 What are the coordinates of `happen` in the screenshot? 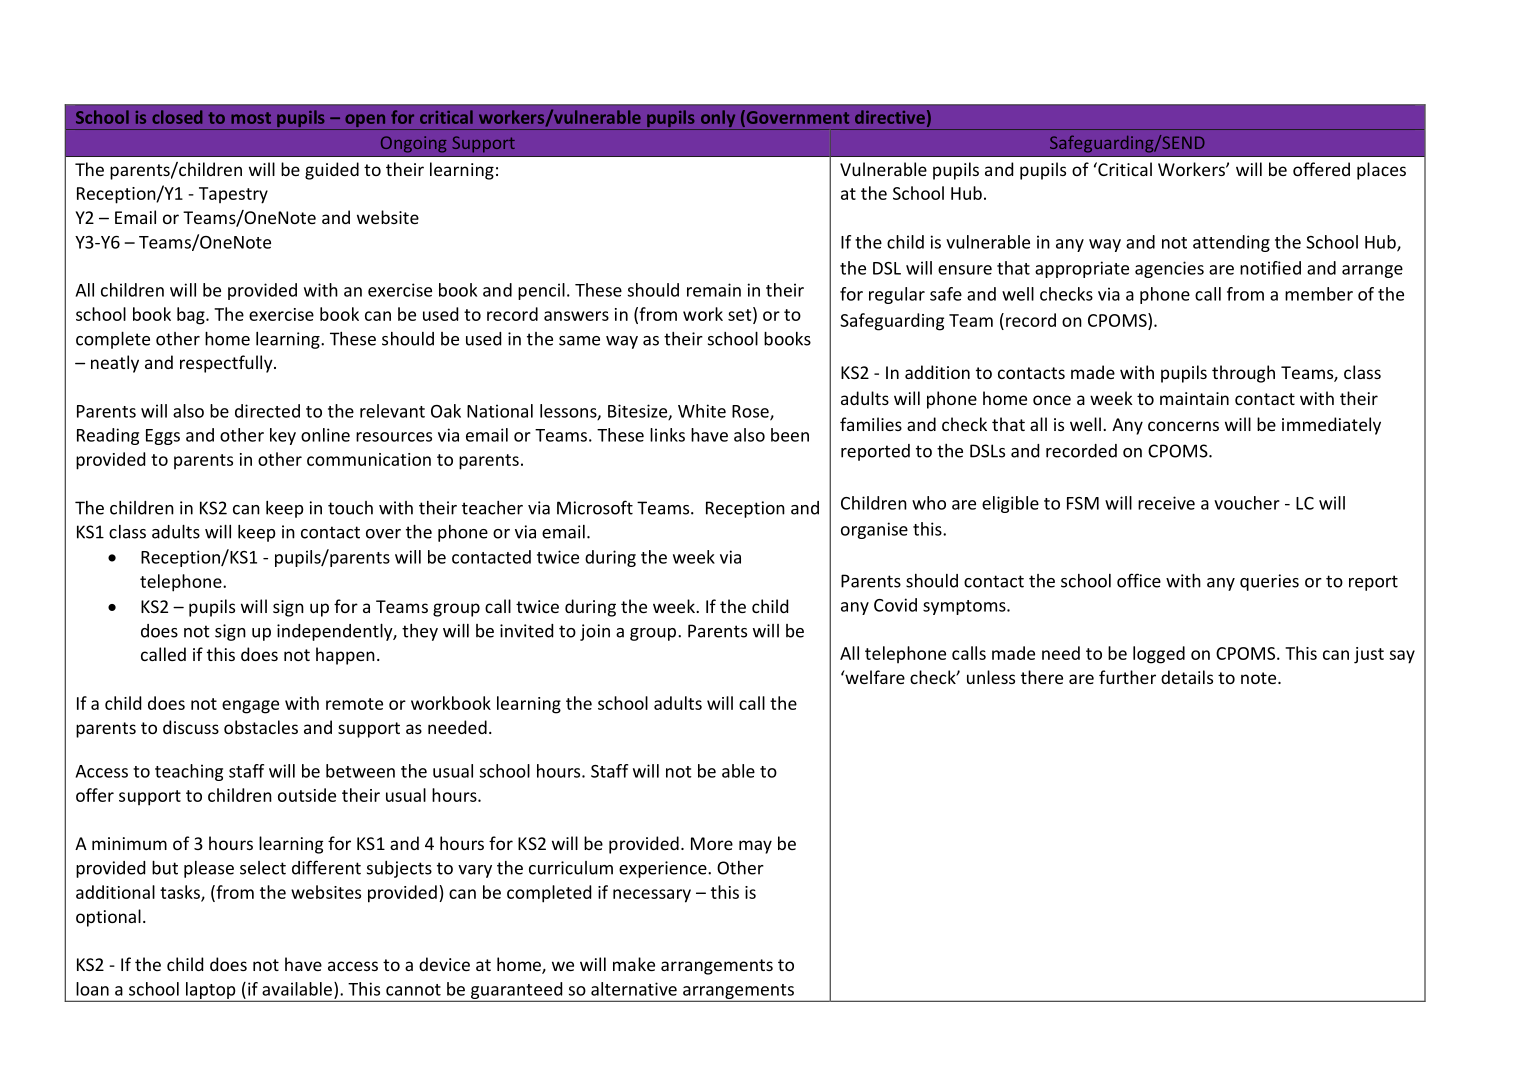 It's located at (345, 656).
